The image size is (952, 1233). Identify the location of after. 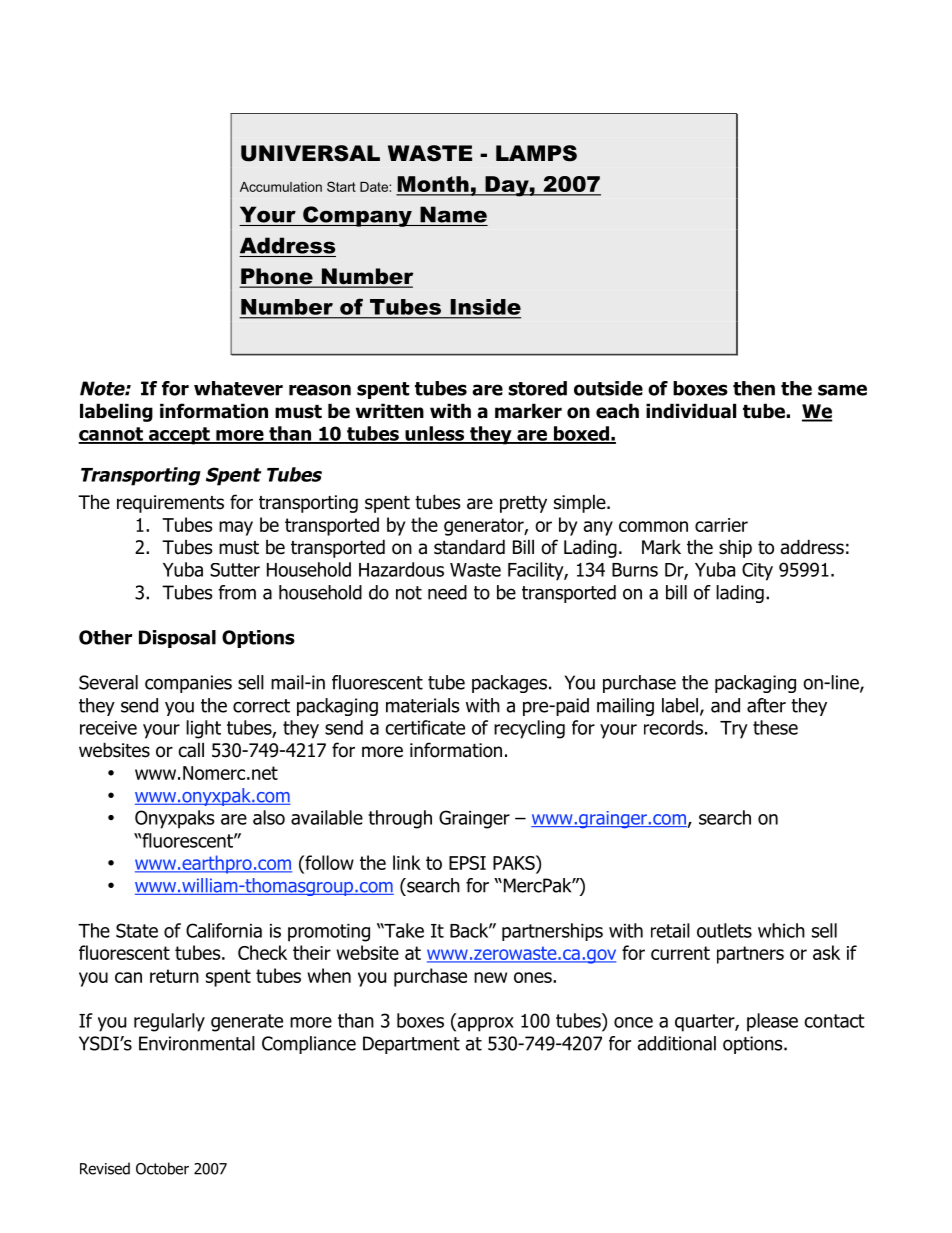
(766, 705).
